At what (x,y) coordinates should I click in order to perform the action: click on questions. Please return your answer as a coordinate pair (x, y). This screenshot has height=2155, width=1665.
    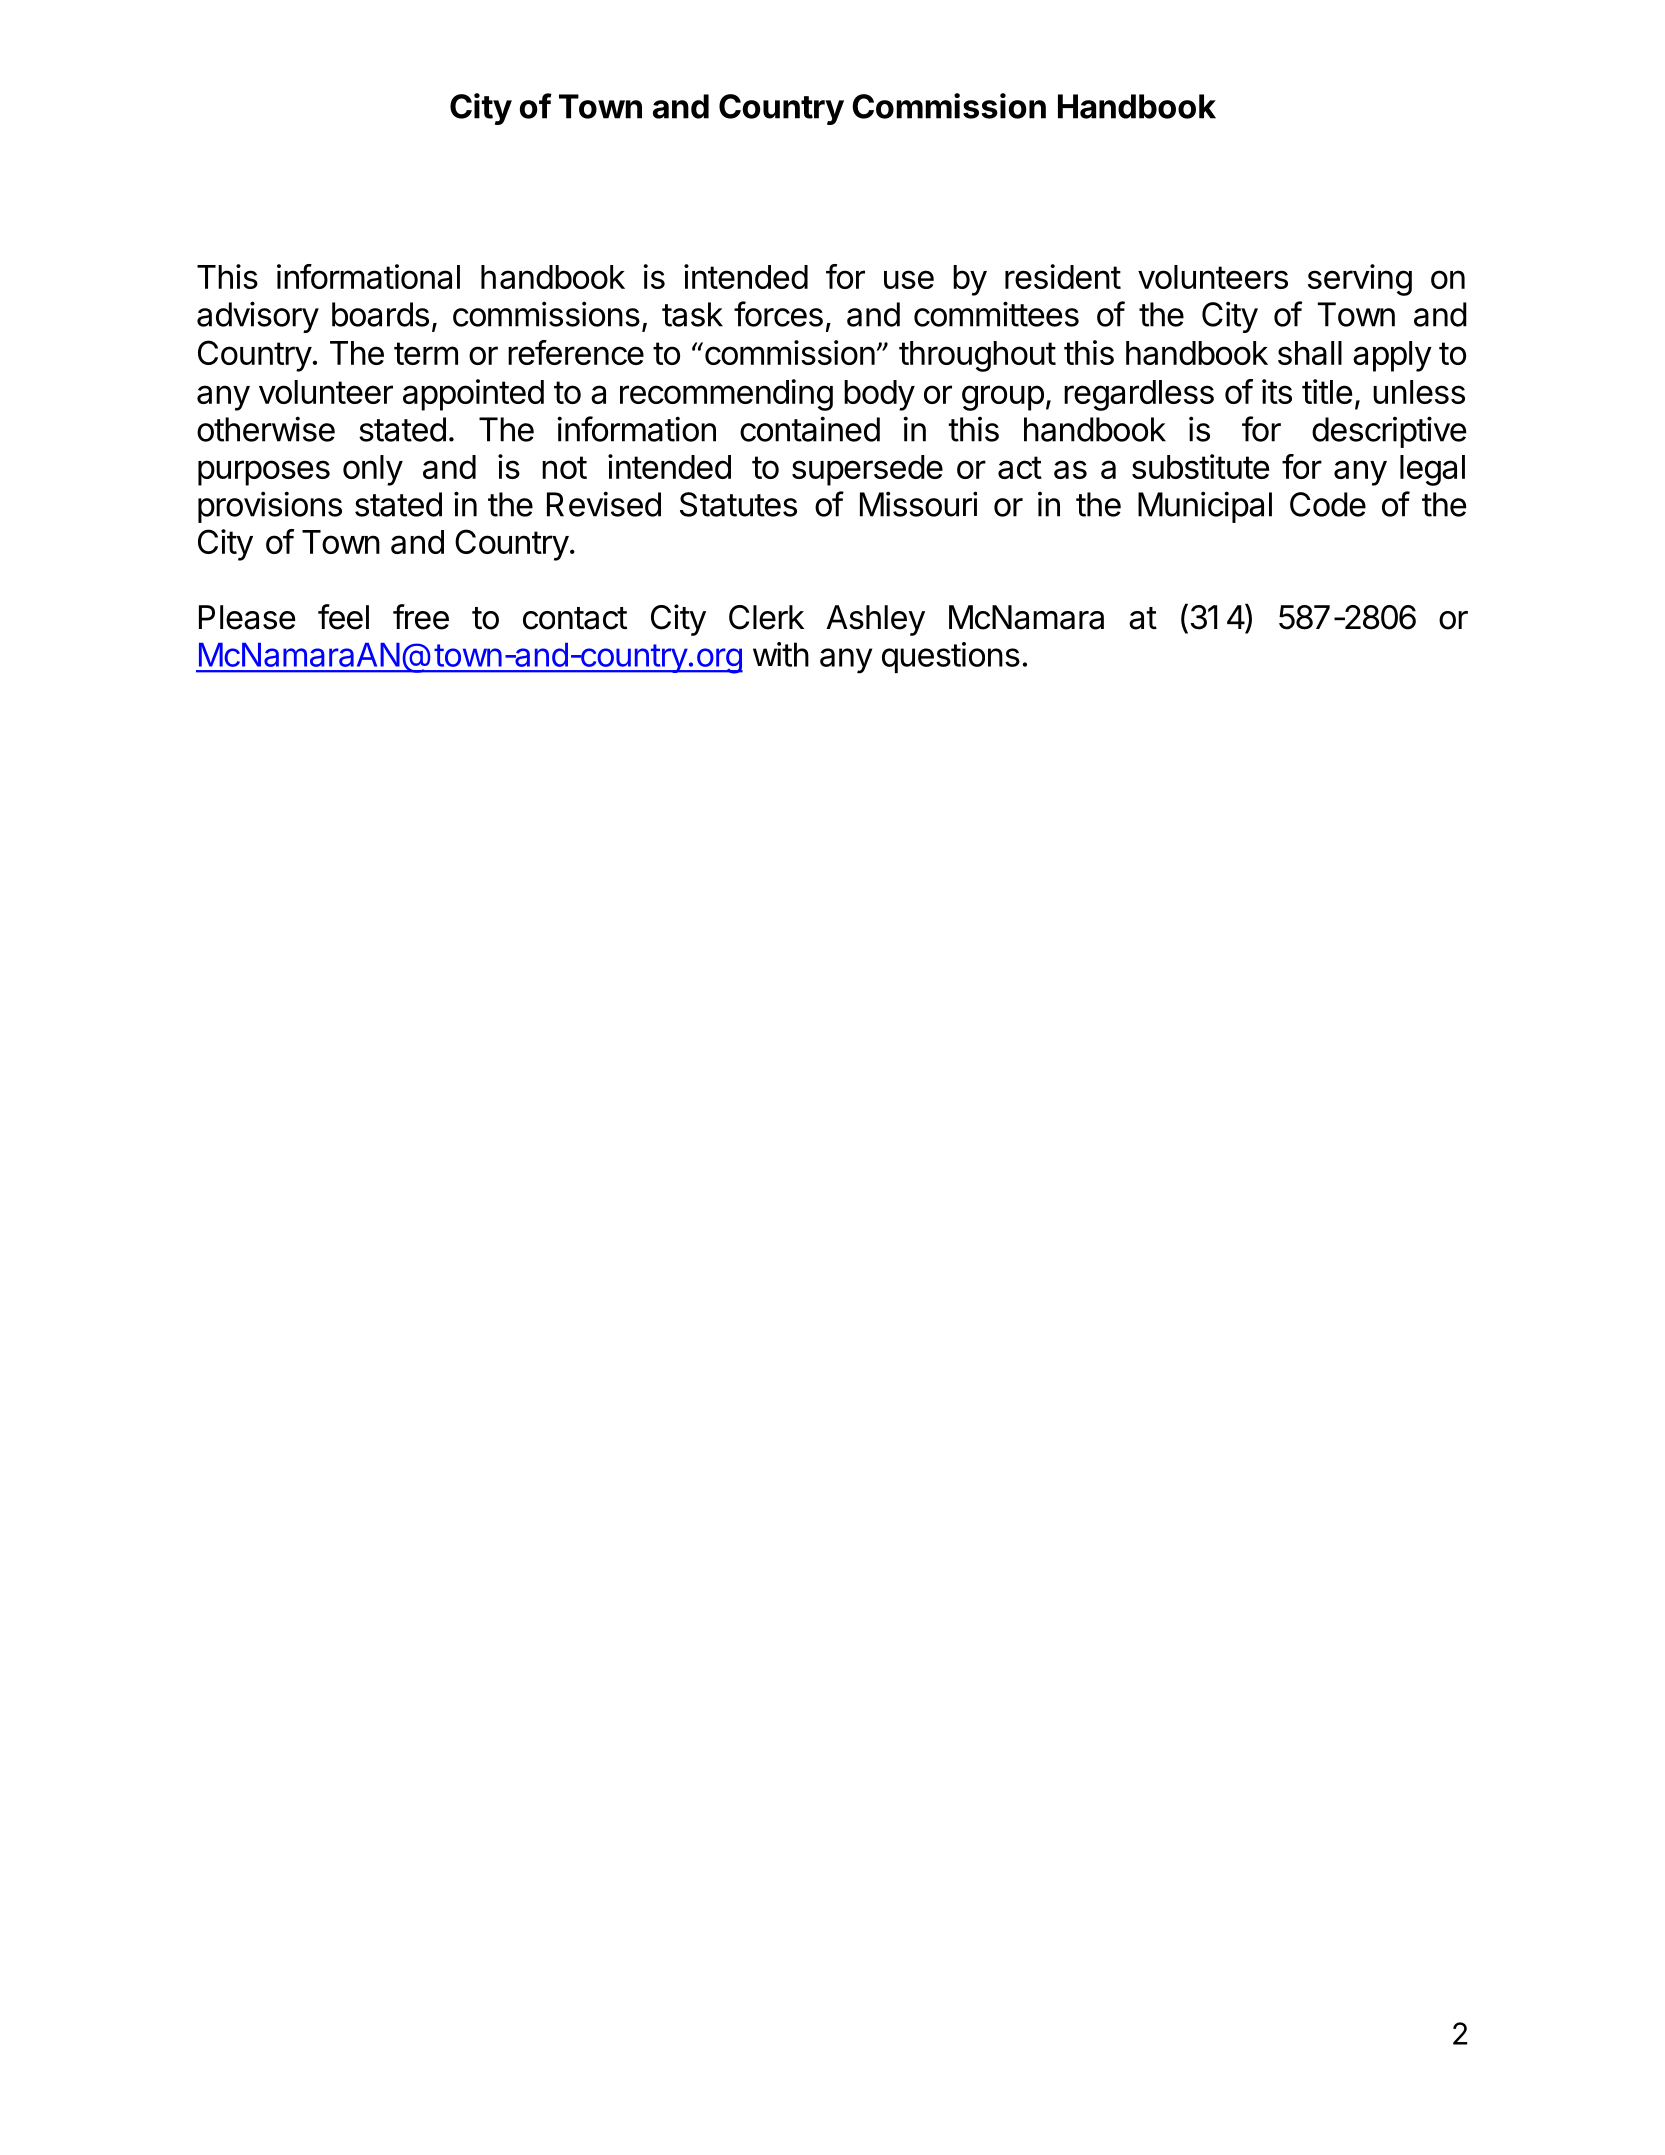
    Looking at the image, I should click on (951, 657).
